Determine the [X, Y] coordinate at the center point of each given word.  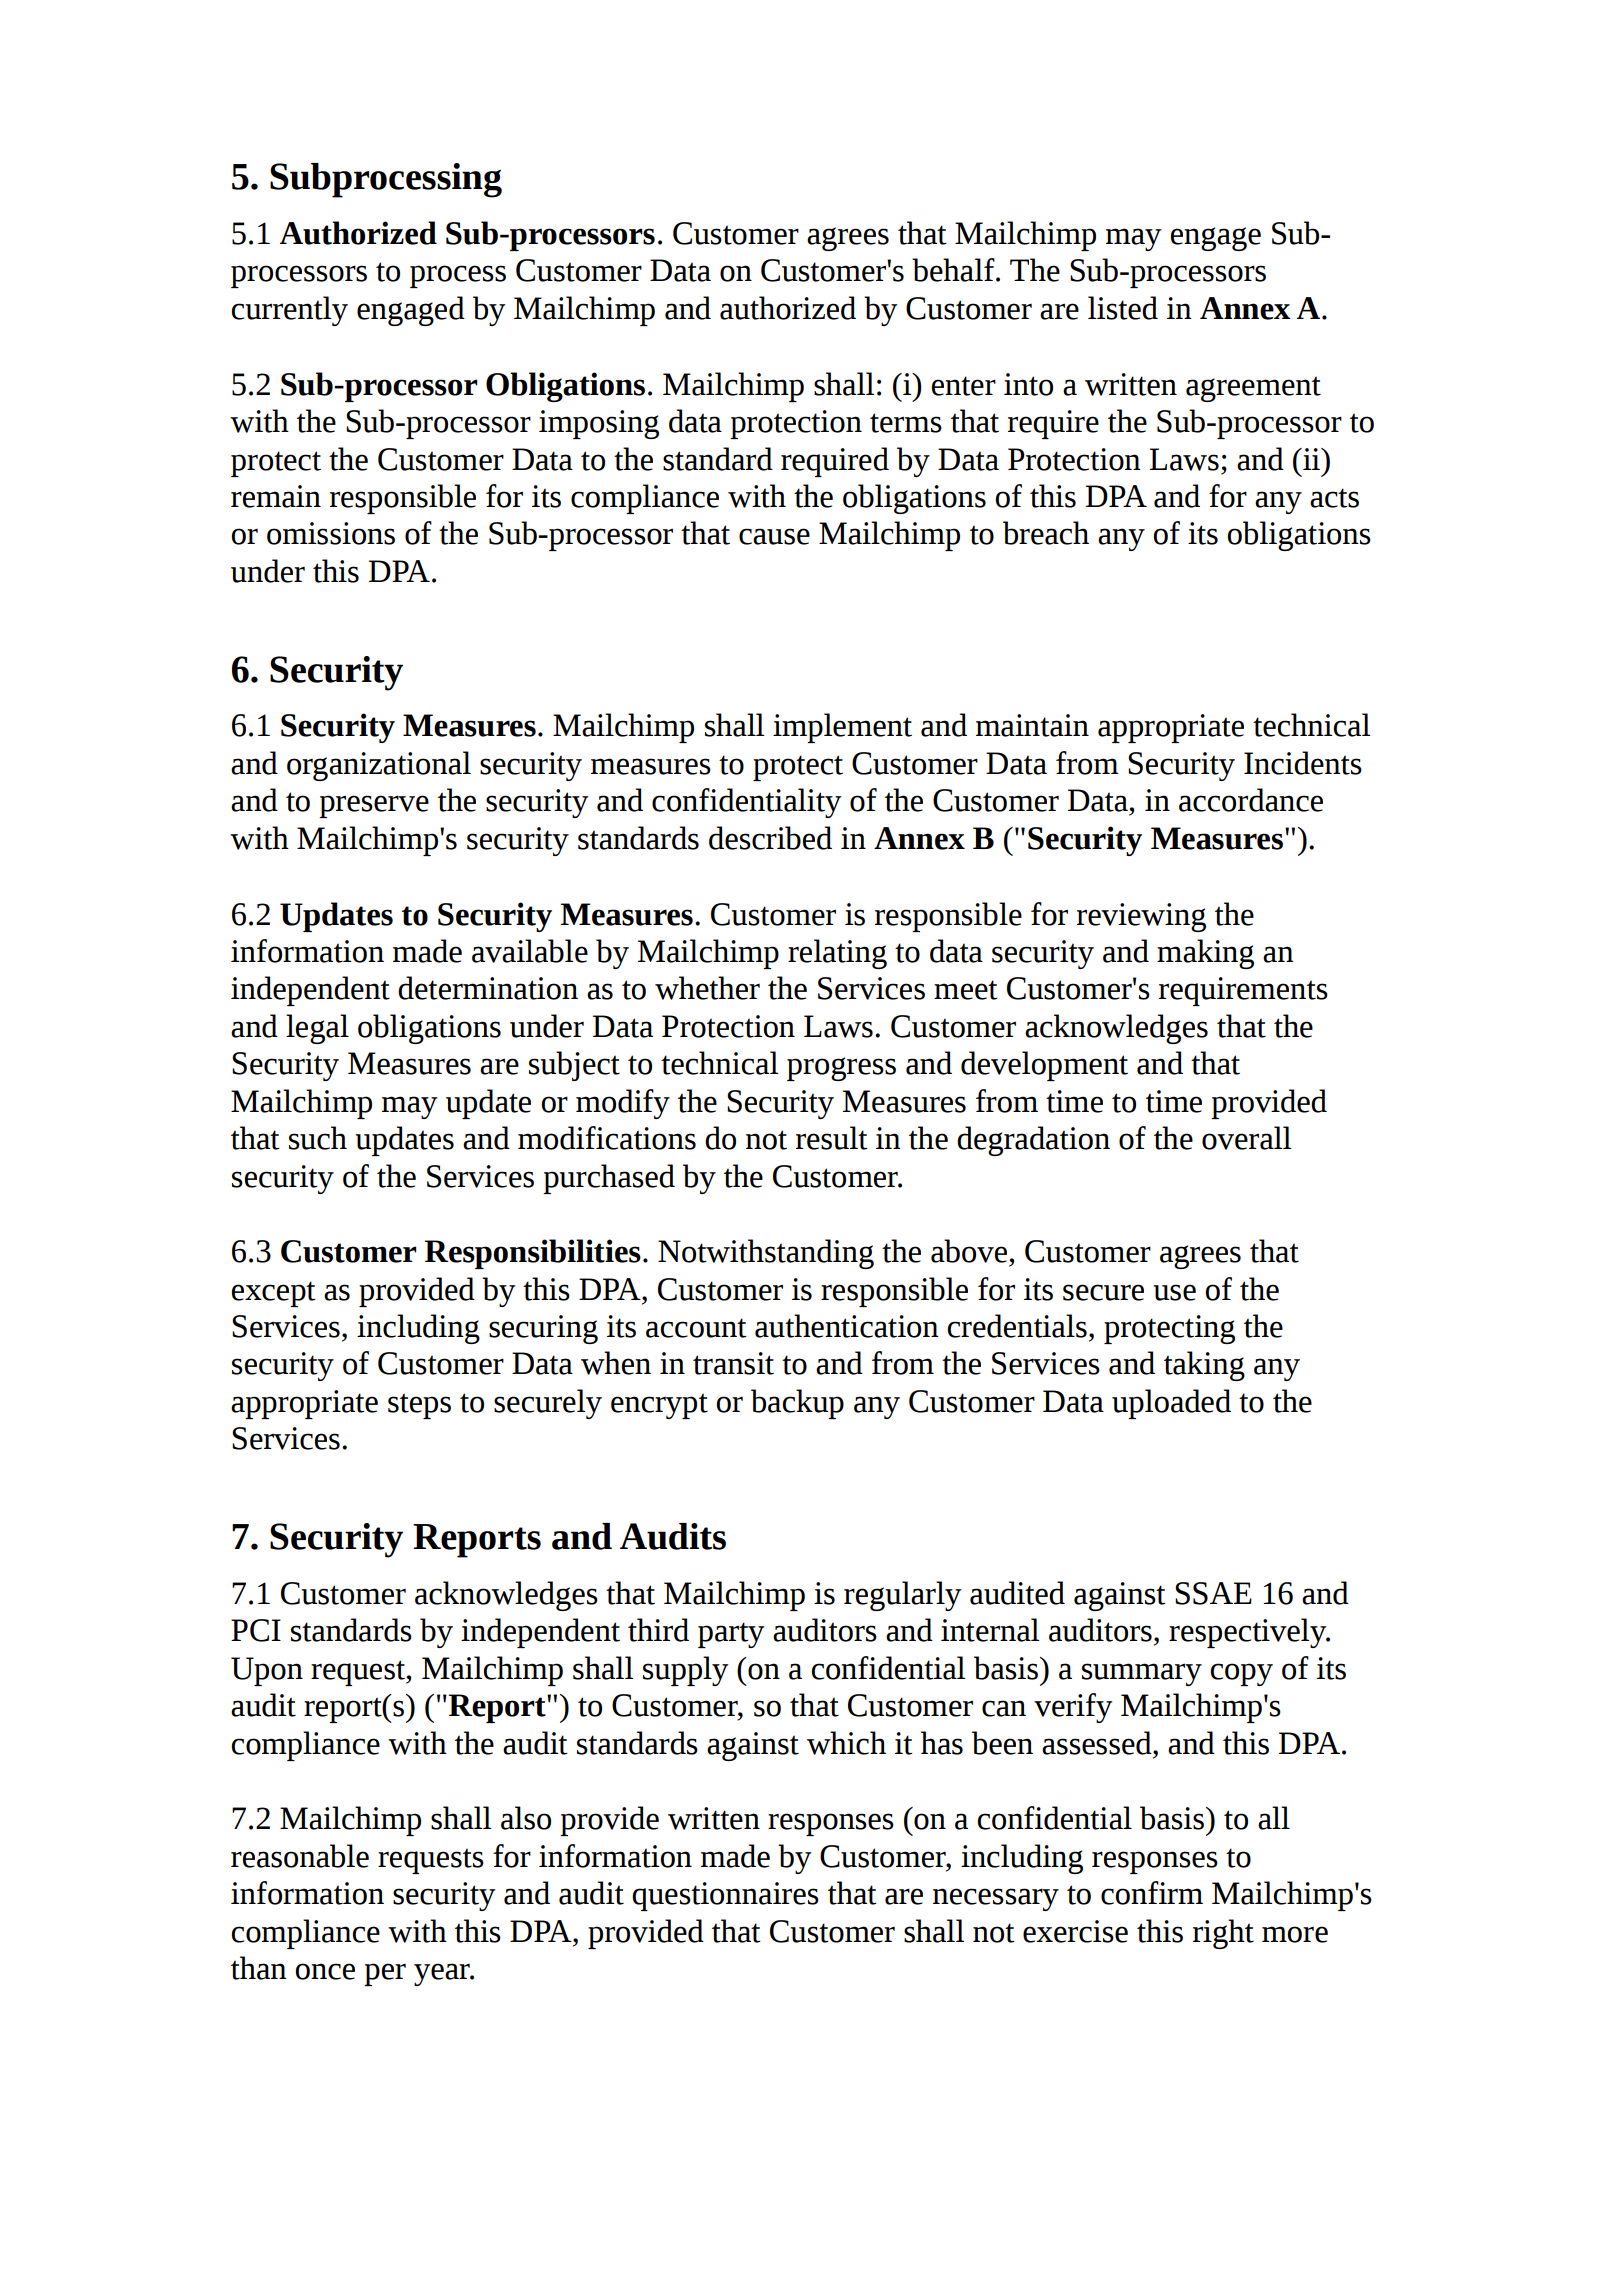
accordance [1251, 800]
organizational [379, 766]
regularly [902, 1596]
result [832, 1138]
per [385, 1974]
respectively [1249, 1633]
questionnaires [725, 1896]
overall [1246, 1138]
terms [906, 423]
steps [419, 1406]
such [318, 1138]
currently [289, 311]
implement [842, 728]
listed [1123, 308]
